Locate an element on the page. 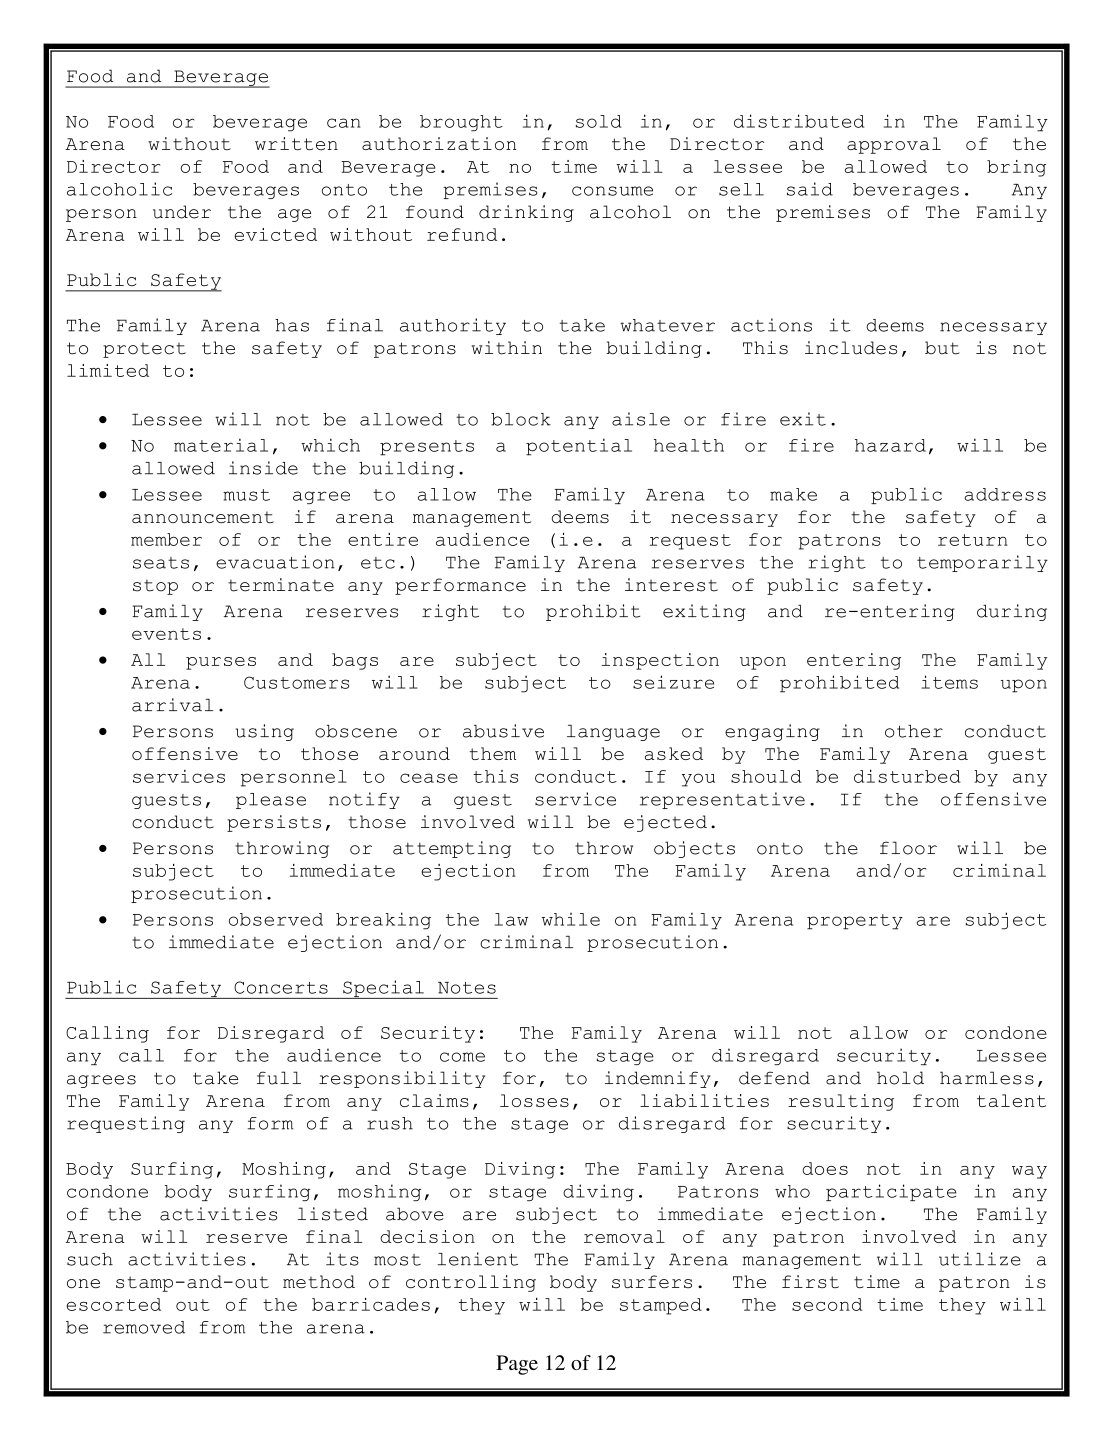 The image size is (1113, 1440). removed is located at coordinates (144, 1327).
